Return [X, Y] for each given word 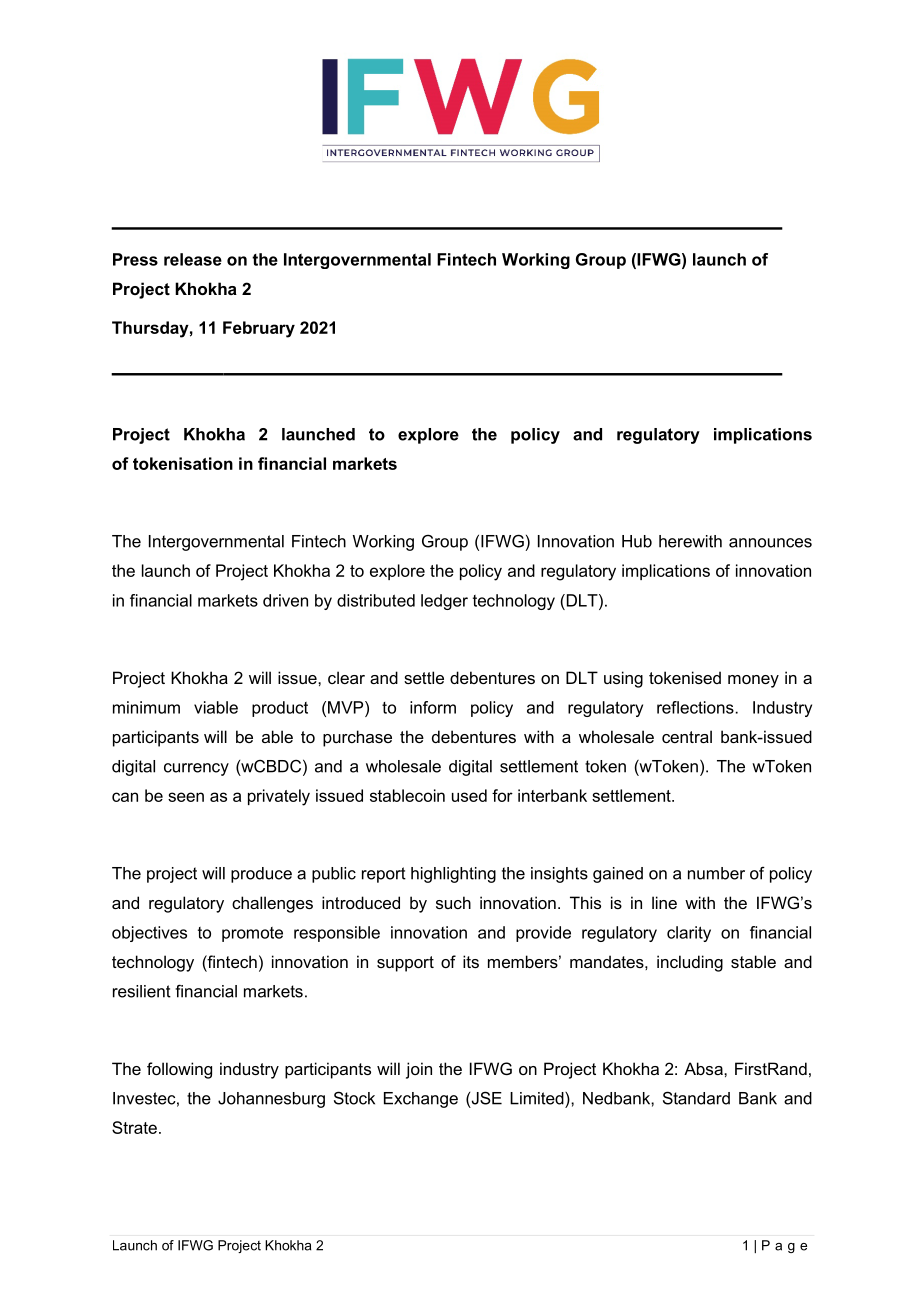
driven [285, 600]
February [259, 329]
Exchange [421, 1100]
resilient [142, 991]
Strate [134, 1127]
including [690, 963]
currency [196, 769]
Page [784, 1246]
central [687, 736]
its [471, 961]
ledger [444, 602]
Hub [637, 541]
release [193, 259]
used [469, 795]
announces [770, 543]
